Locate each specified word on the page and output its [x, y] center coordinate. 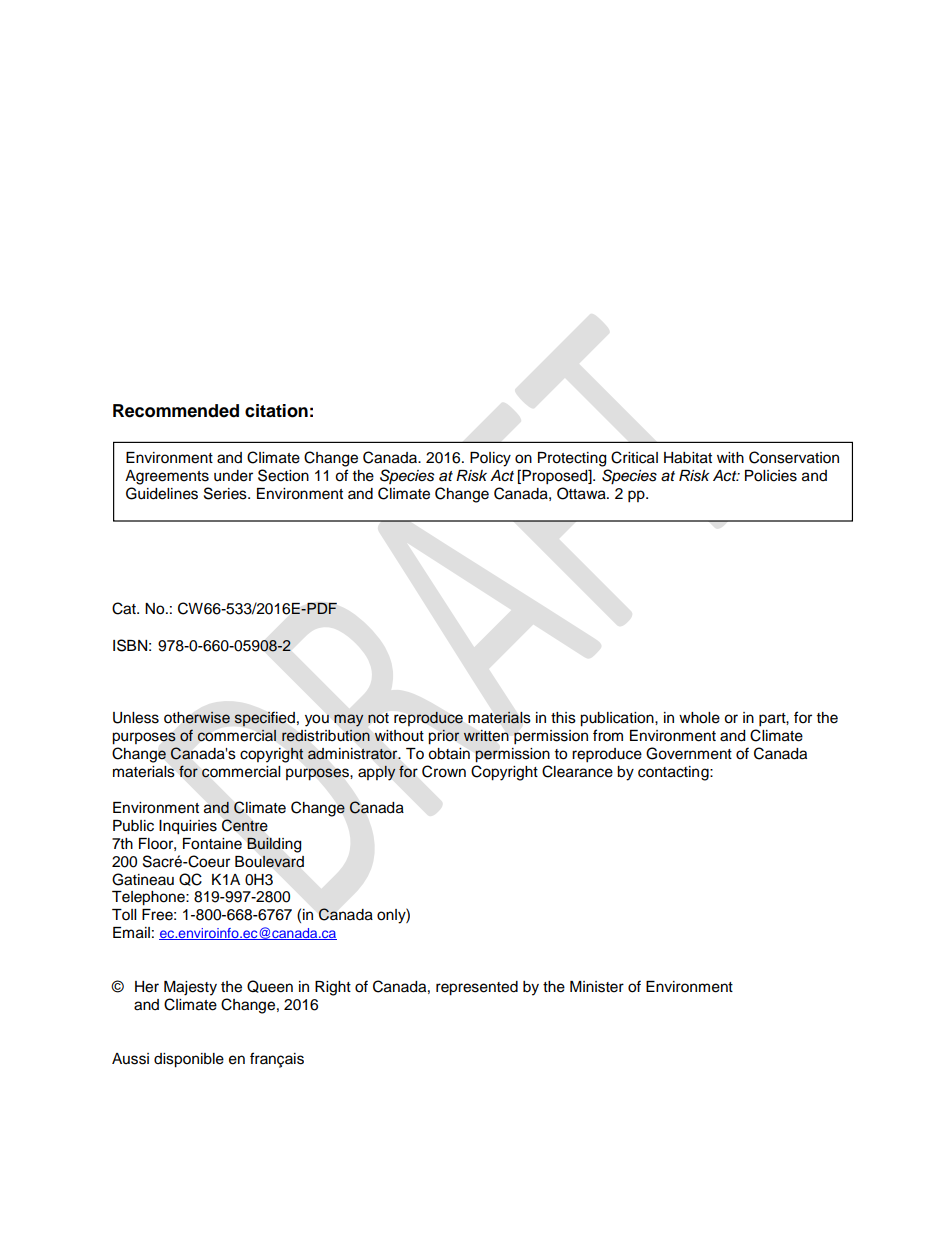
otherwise [197, 718]
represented [477, 988]
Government [689, 753]
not [378, 718]
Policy [490, 459]
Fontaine [212, 844]
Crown [444, 771]
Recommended [176, 411]
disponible [189, 1060]
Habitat [688, 458]
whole [699, 718]
